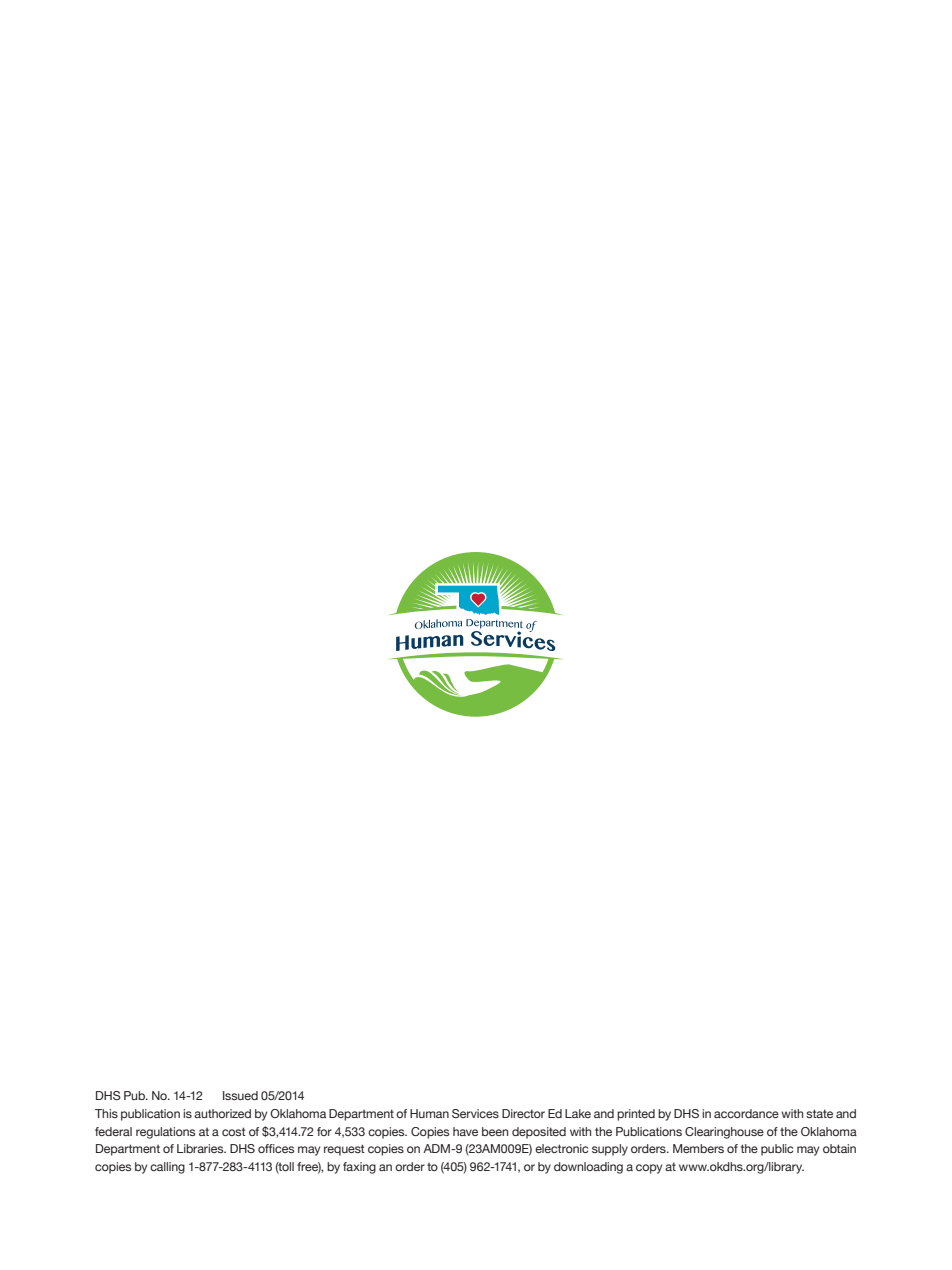  I want to click on calling, so click(167, 1168).
